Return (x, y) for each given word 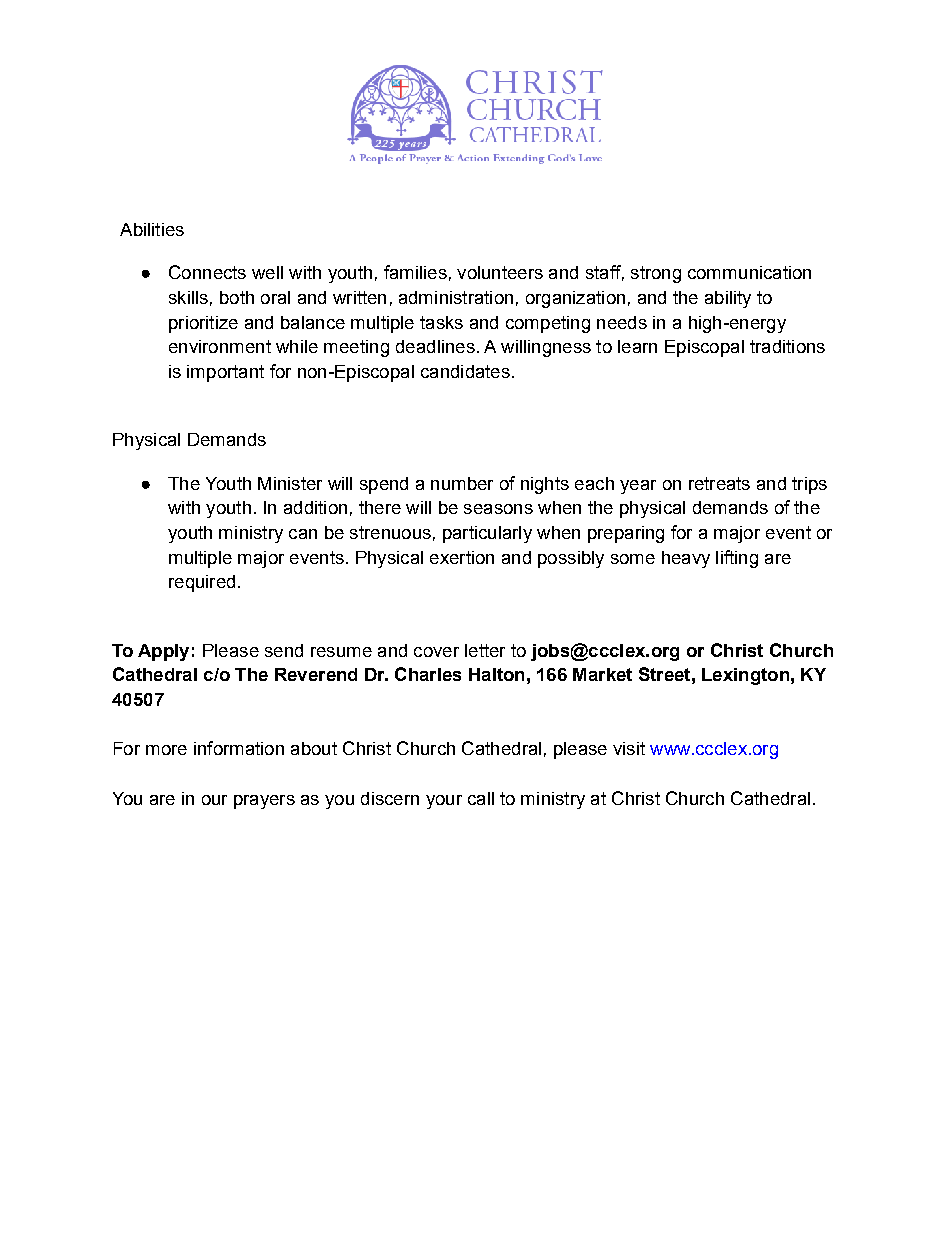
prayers (264, 802)
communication (749, 272)
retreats (719, 483)
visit (629, 748)
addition (315, 507)
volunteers (500, 272)
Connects (207, 272)
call (481, 798)
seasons (498, 509)
